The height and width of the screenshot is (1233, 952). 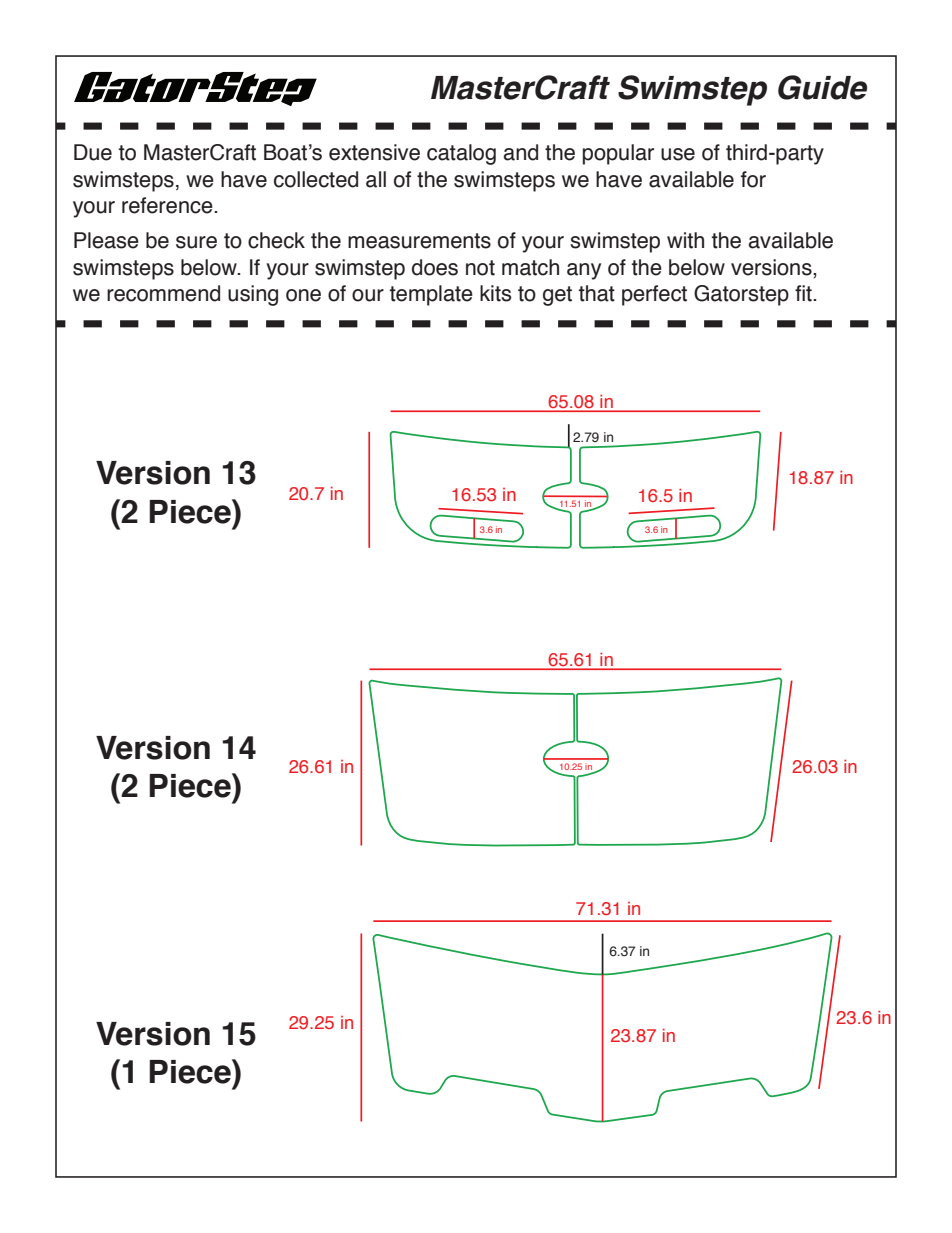 What do you see at coordinates (374, 152) in the screenshot?
I see `extensive` at bounding box center [374, 152].
